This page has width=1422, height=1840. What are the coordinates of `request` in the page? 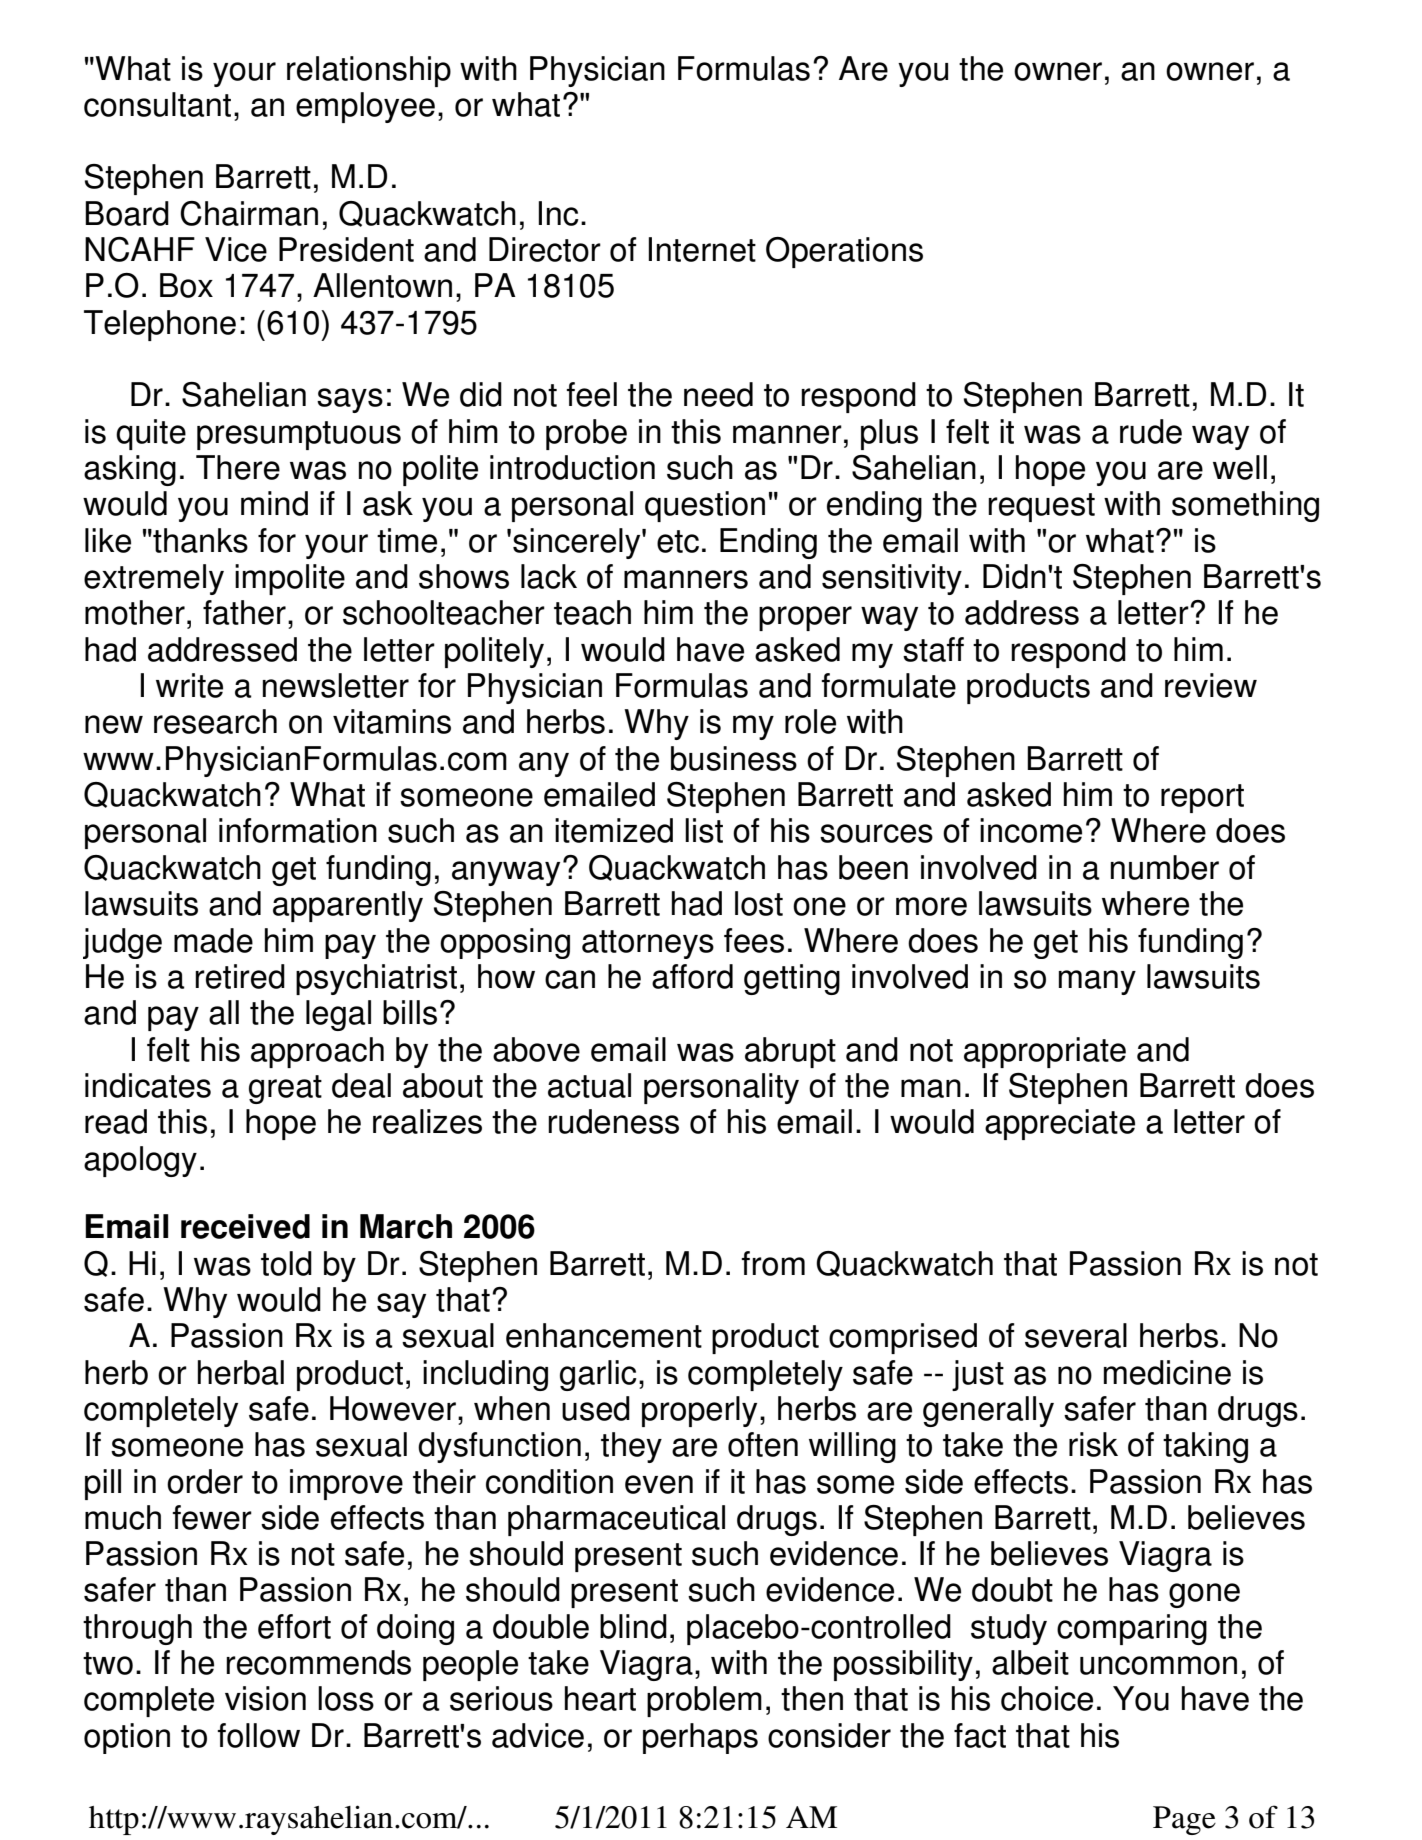 It's located at (1041, 507).
